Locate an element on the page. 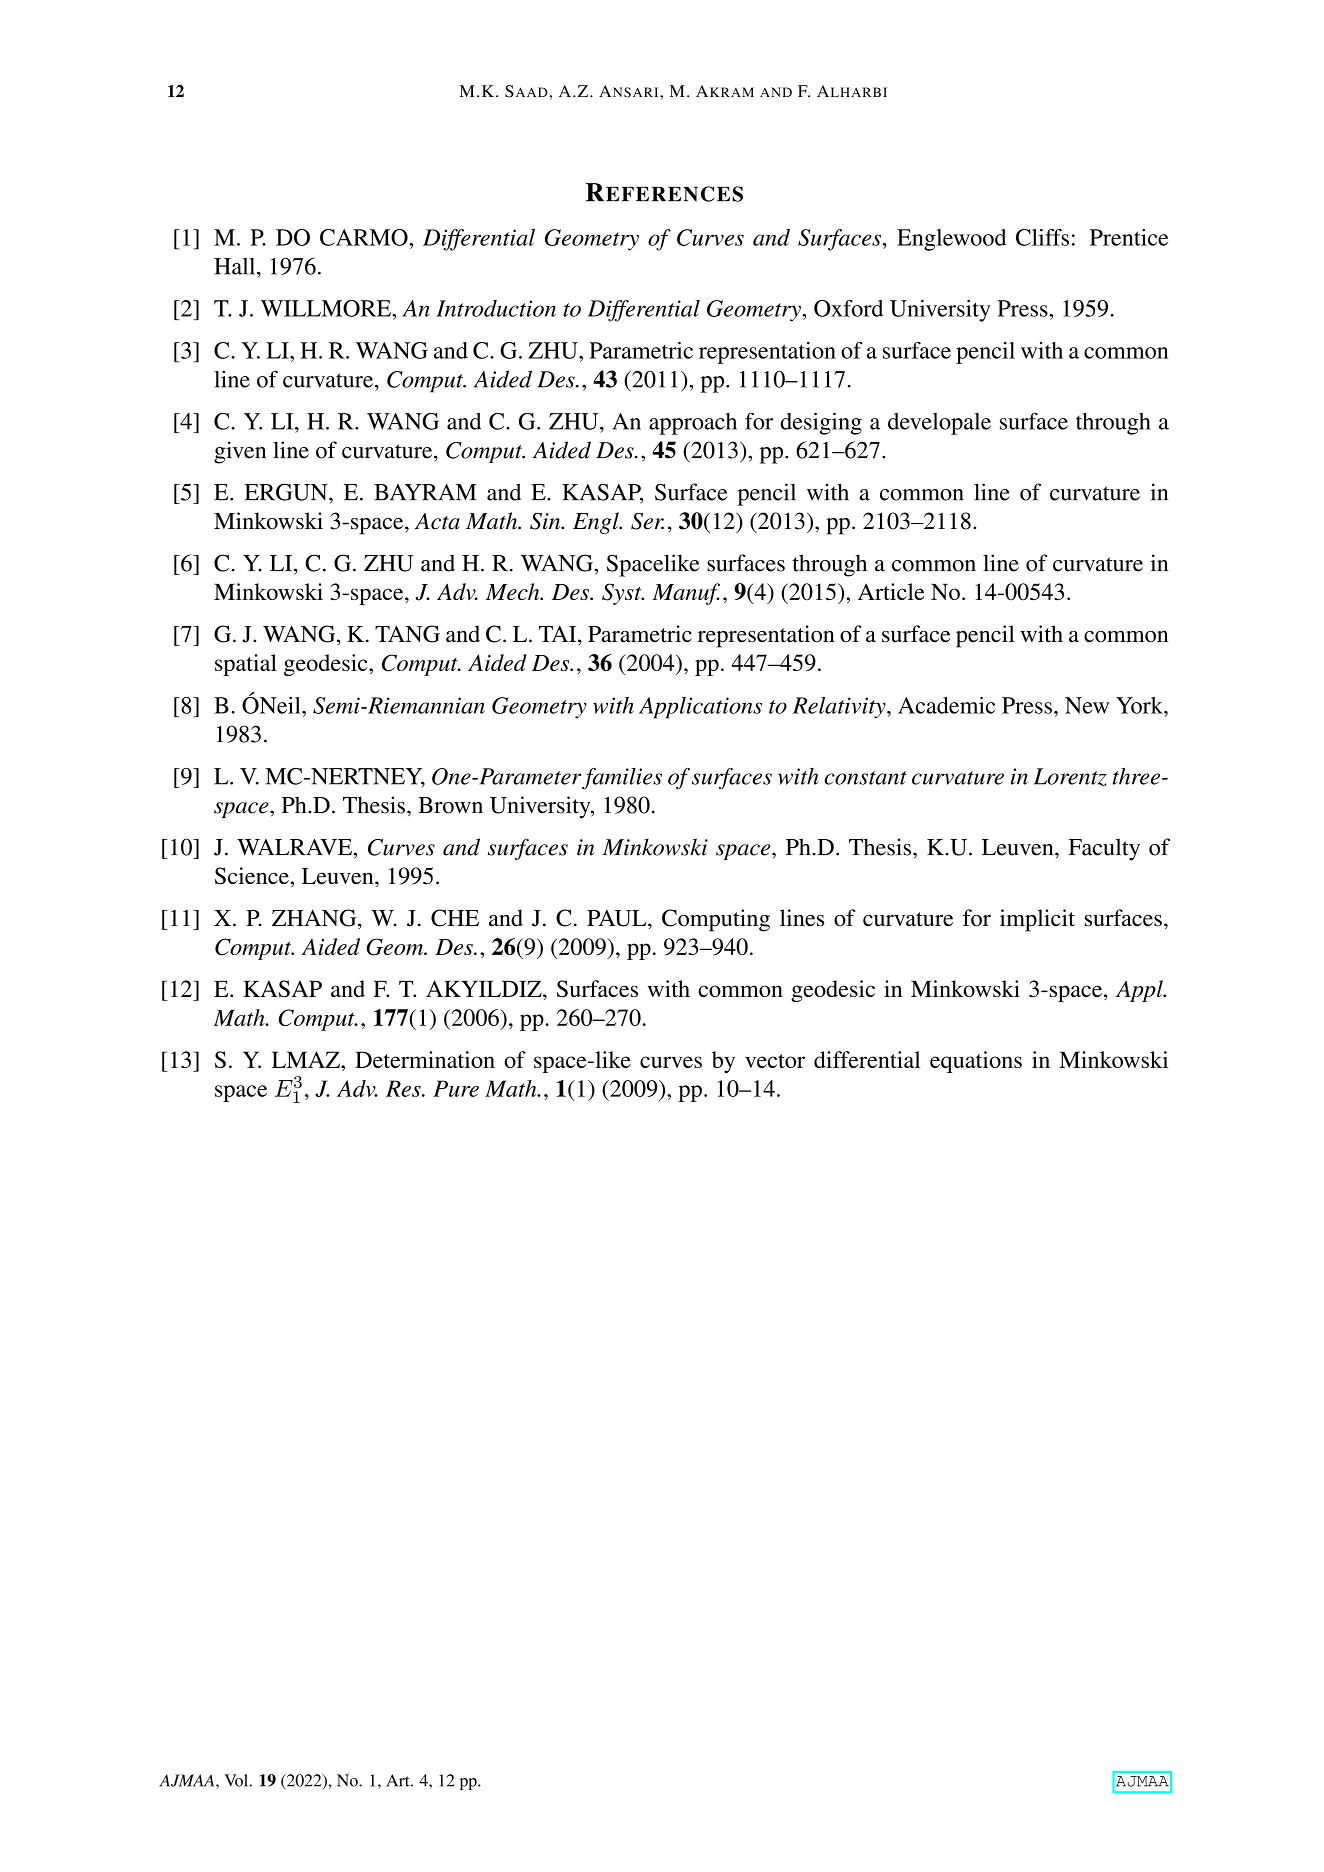 This page has width=1324, height=1872. Oxford is located at coordinates (848, 308).
